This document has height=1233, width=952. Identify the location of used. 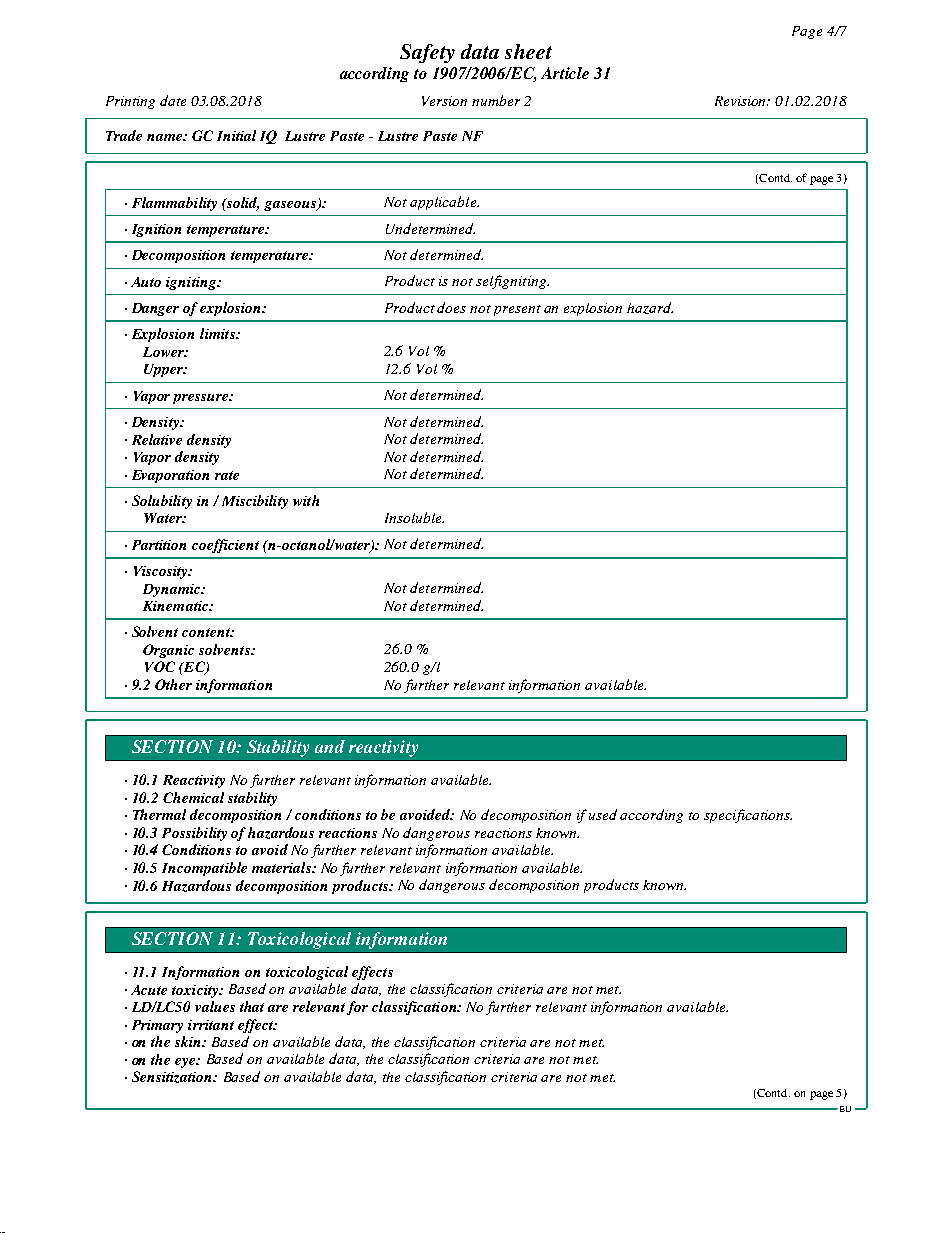
(603, 814).
